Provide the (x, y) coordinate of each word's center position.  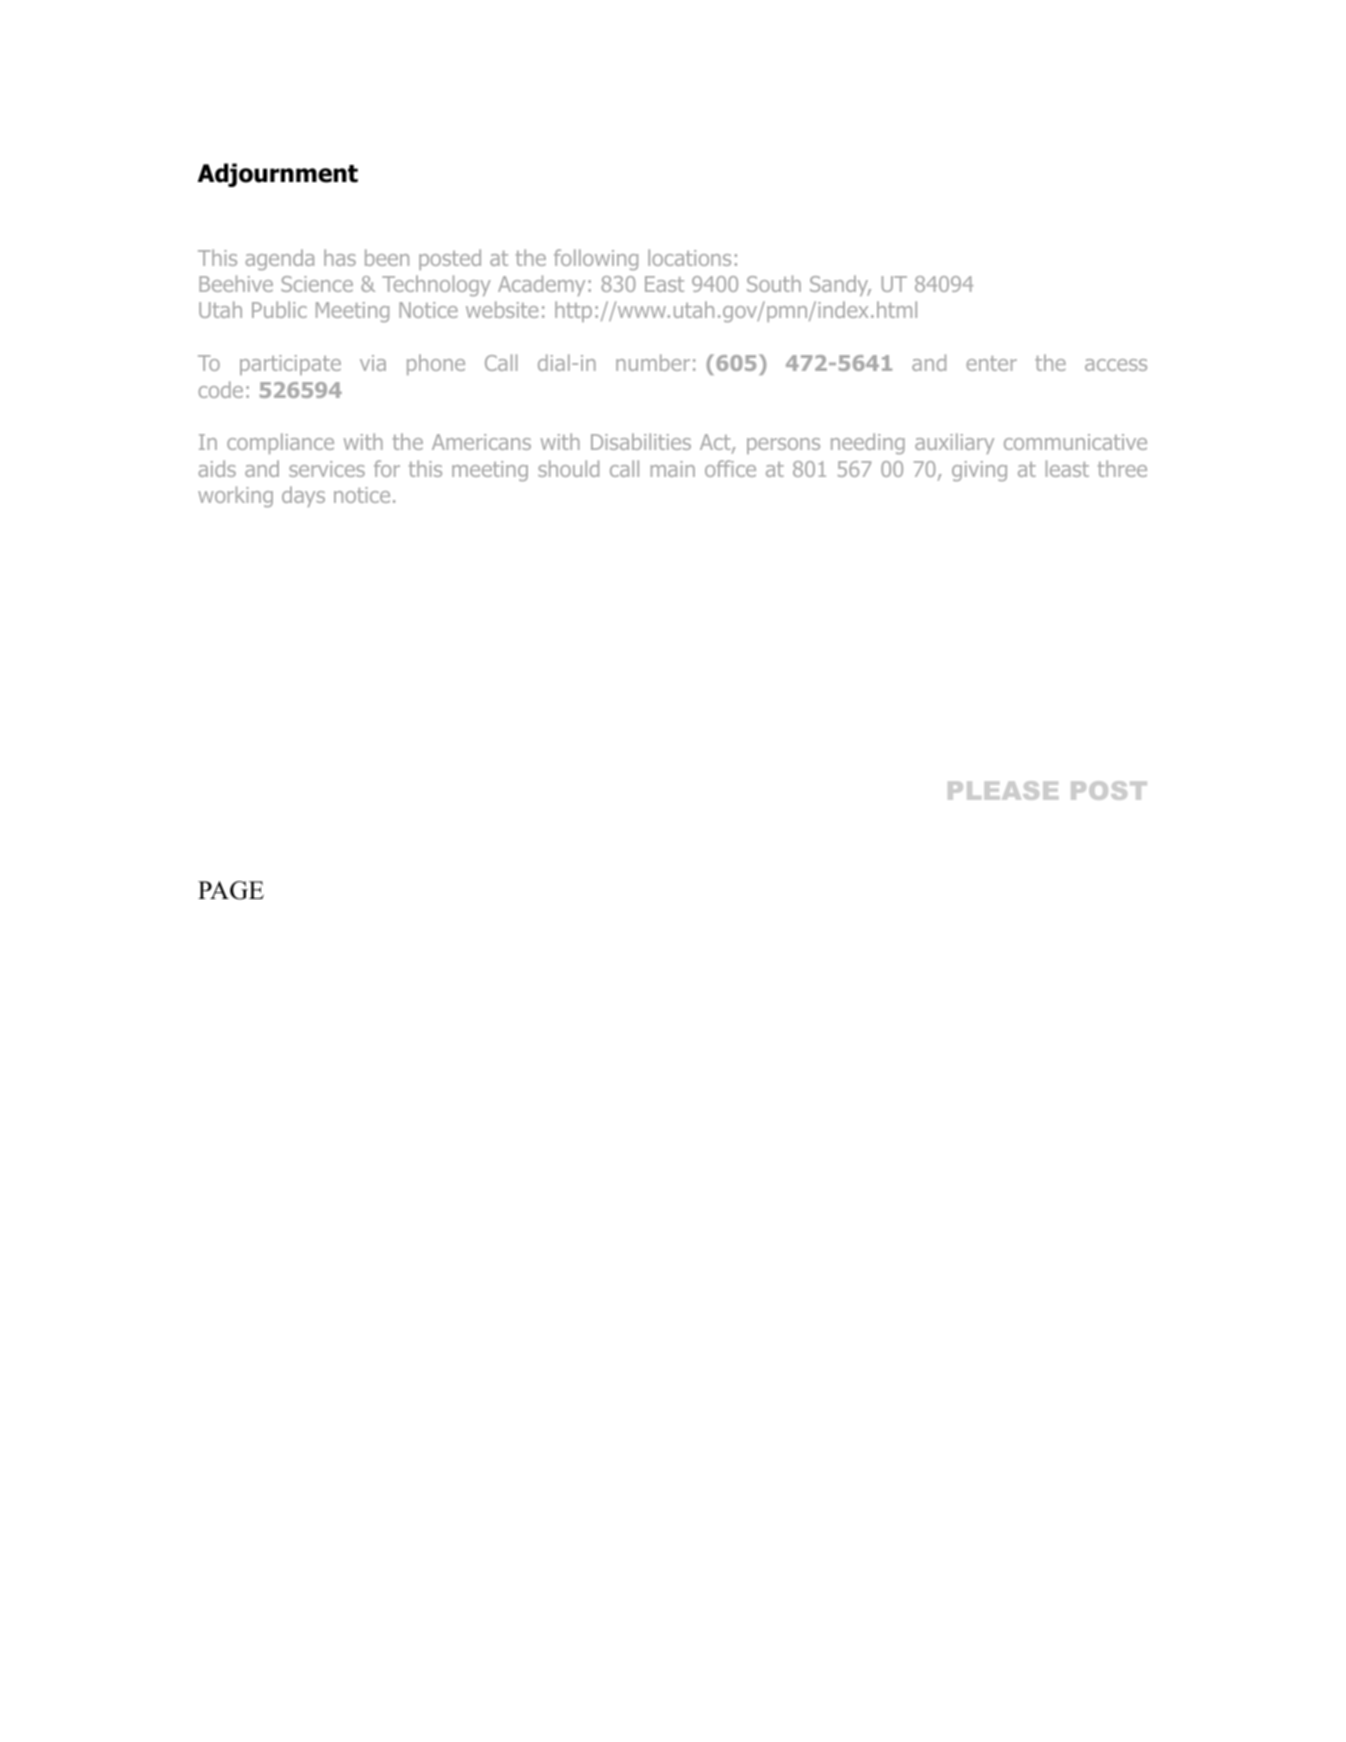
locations (689, 257)
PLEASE (1003, 790)
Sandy (840, 285)
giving (979, 471)
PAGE (231, 890)
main (673, 469)
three (1122, 468)
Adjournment (278, 175)
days (303, 496)
